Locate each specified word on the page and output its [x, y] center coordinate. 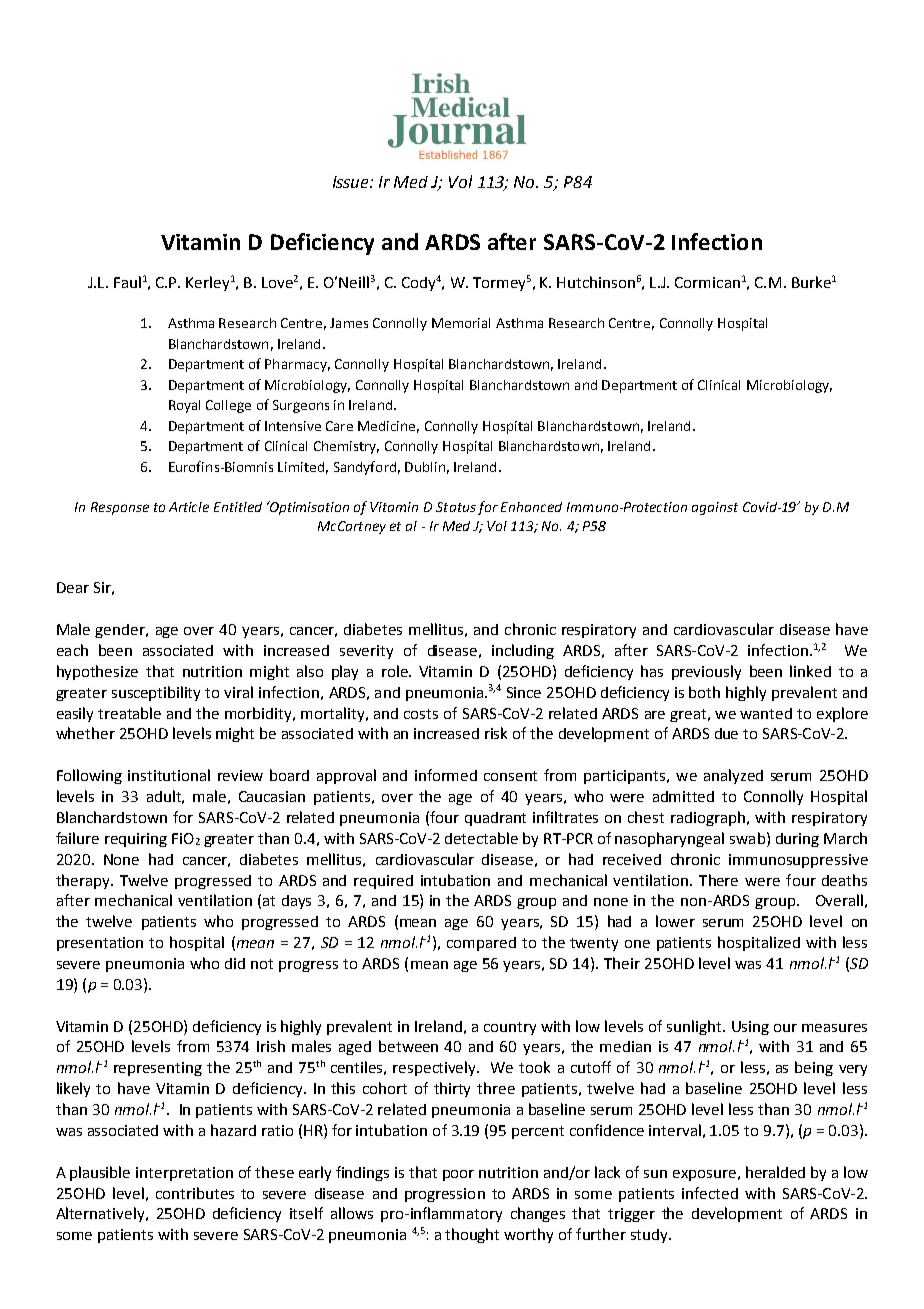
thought [472, 1235]
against [715, 508]
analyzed [733, 776]
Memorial [461, 323]
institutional [169, 775]
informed [446, 775]
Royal [184, 406]
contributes [195, 1193]
